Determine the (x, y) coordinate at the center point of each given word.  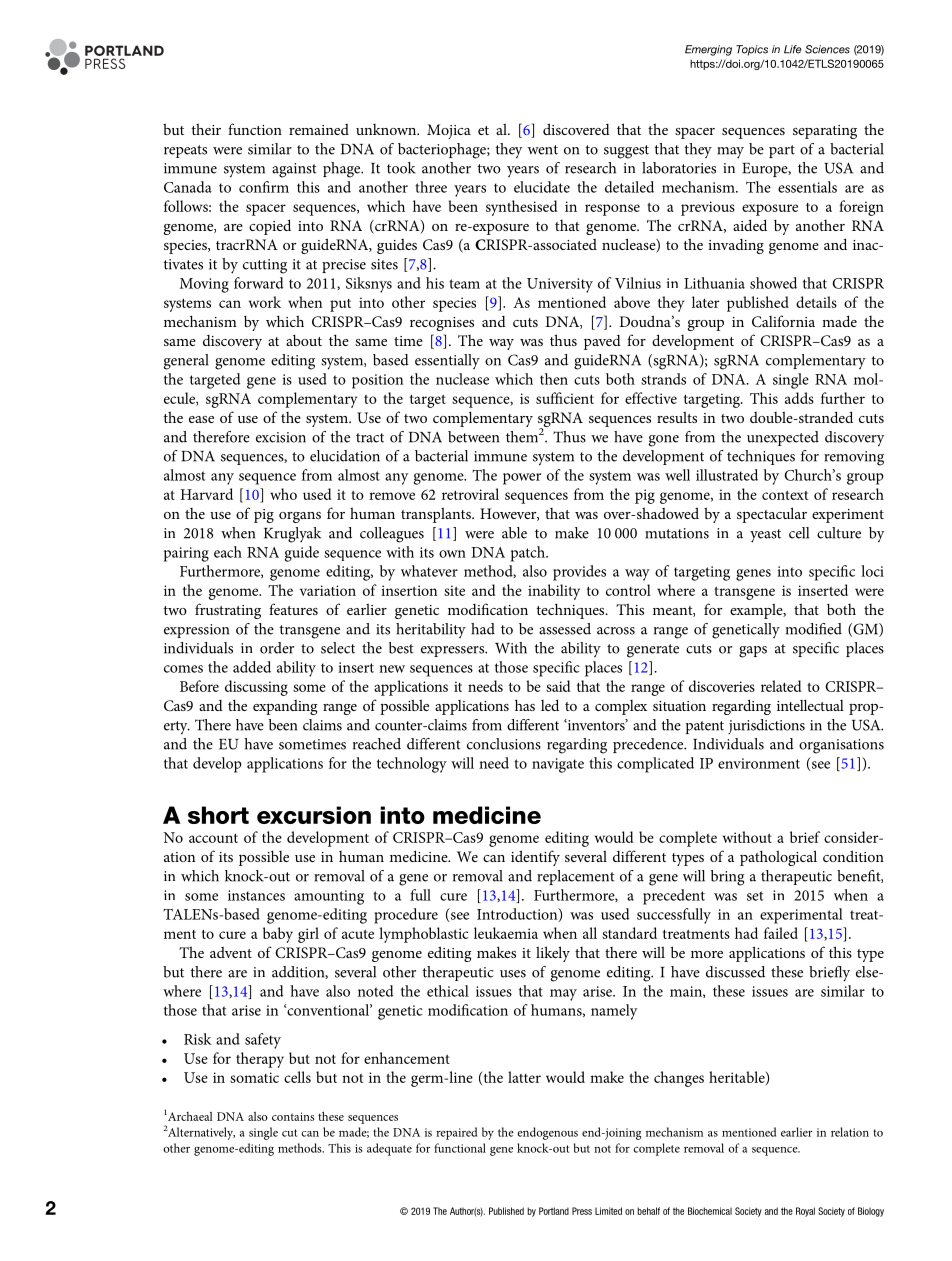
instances (256, 895)
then (554, 379)
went (543, 150)
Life (793, 49)
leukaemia (506, 933)
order (277, 648)
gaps (753, 652)
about (304, 340)
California (783, 321)
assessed (565, 629)
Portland (554, 1211)
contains (293, 1116)
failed (781, 933)
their (206, 129)
